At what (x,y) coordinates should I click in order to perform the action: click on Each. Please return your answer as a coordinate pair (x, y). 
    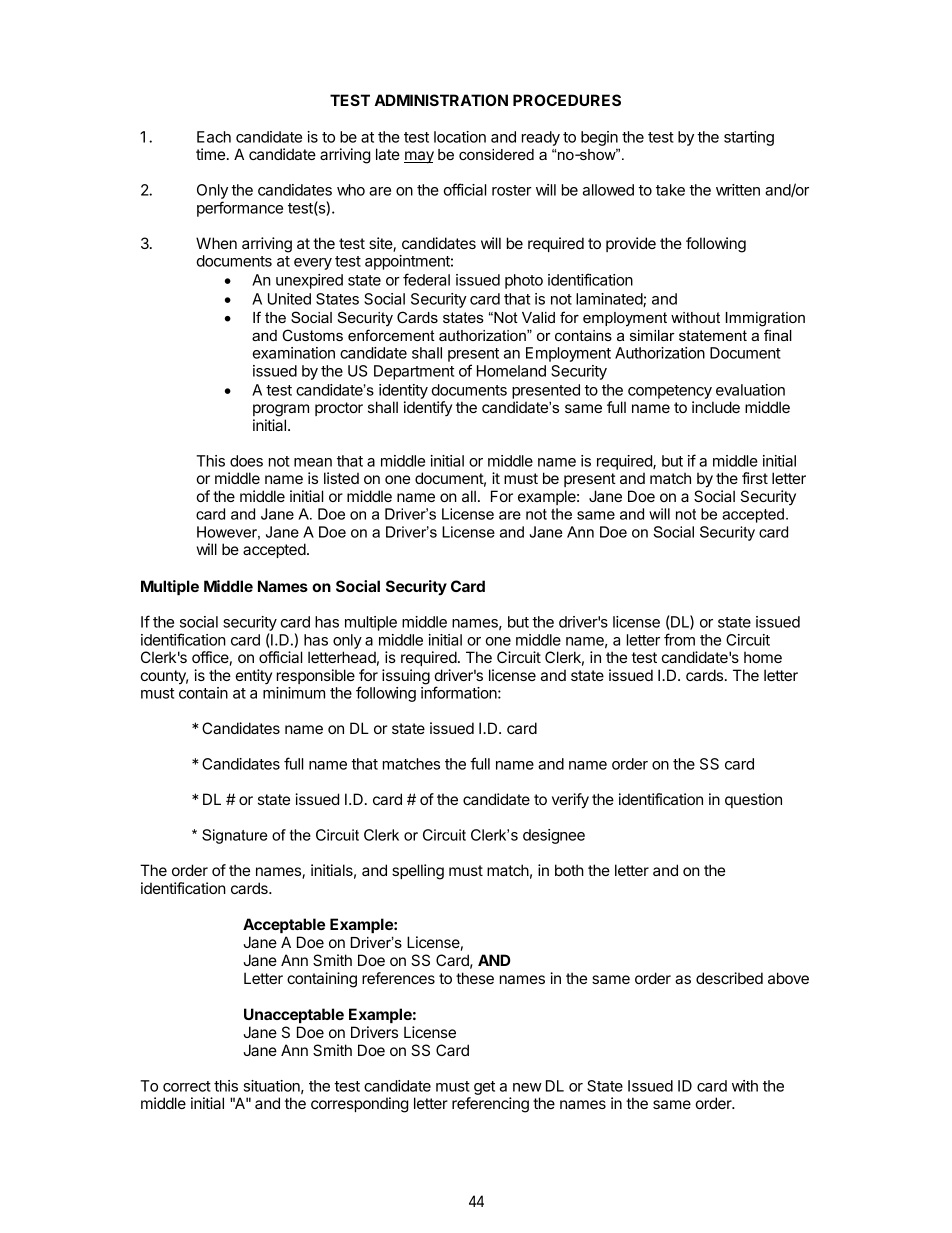
    Looking at the image, I should click on (214, 137).
